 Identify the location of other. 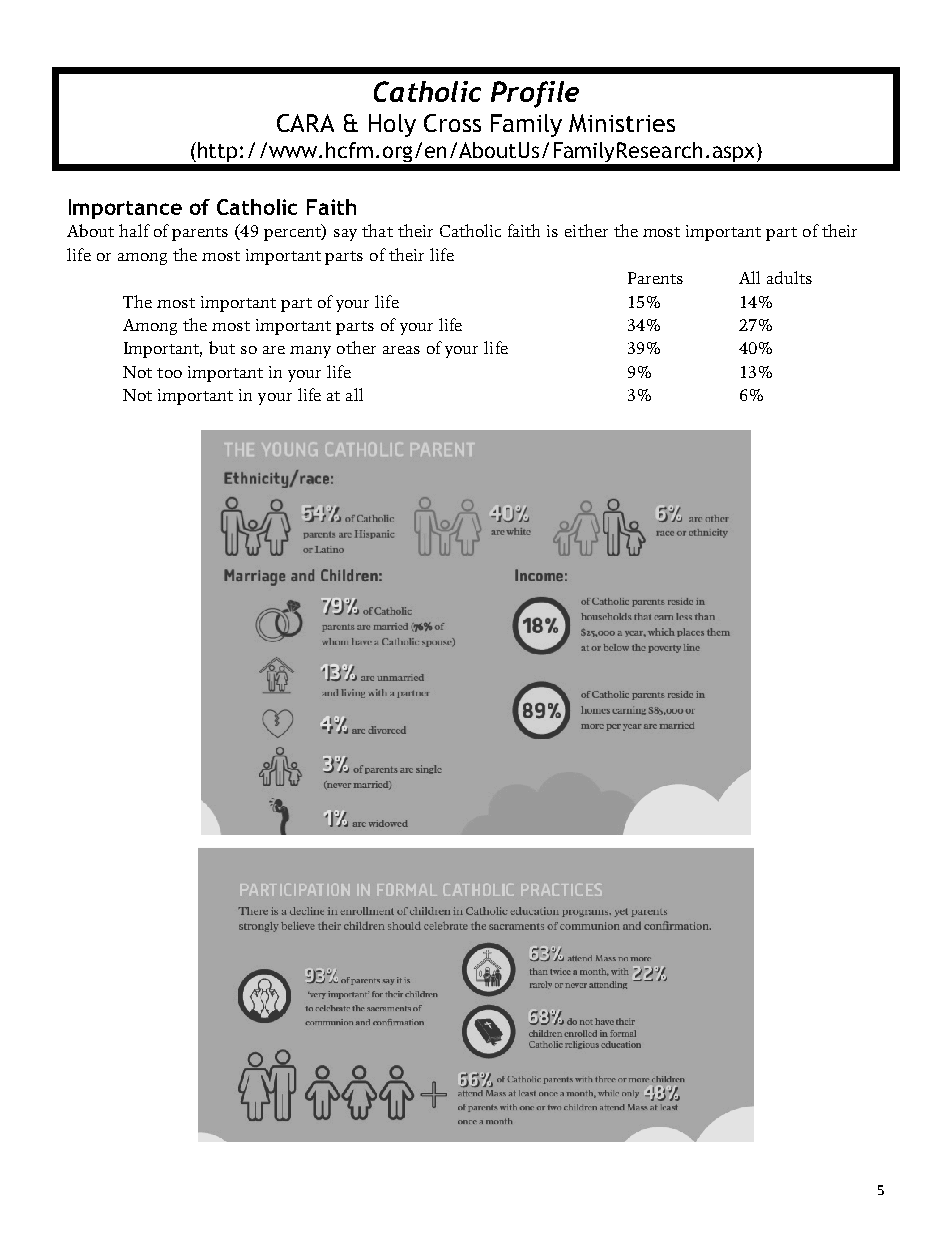
(356, 347).
